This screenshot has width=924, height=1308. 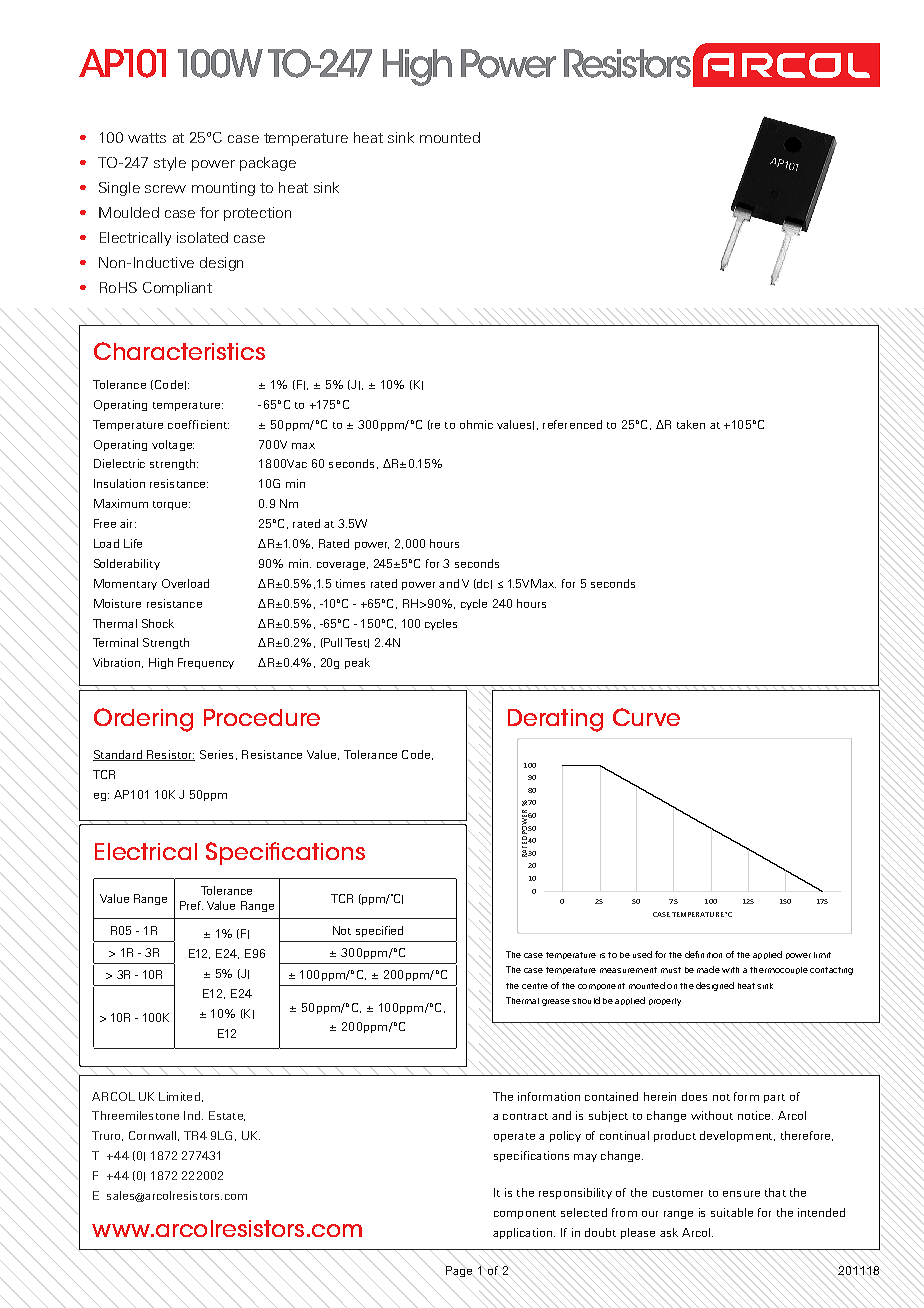 I want to click on Ordering, so click(x=143, y=720).
